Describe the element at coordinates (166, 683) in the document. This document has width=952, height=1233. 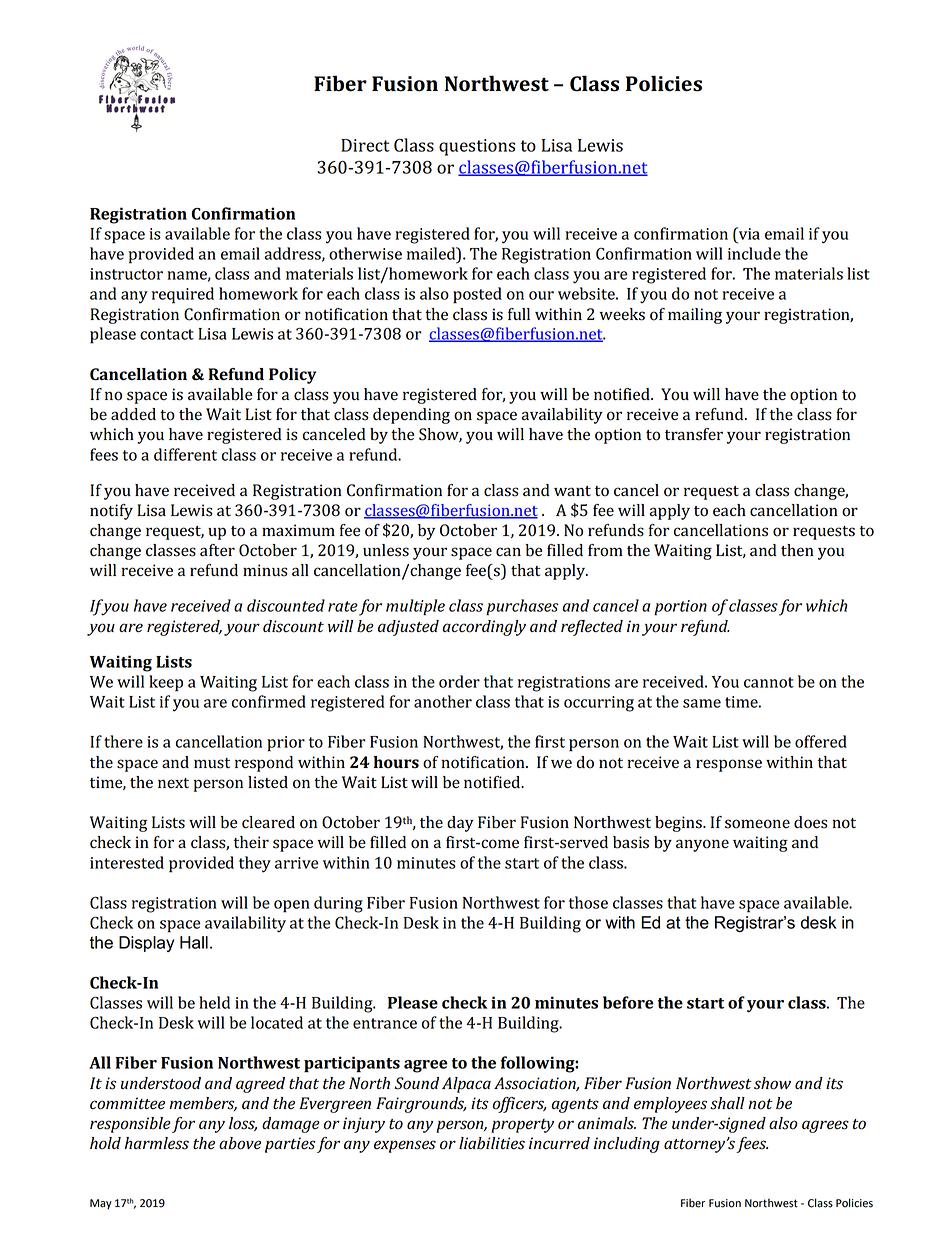
I see `keep` at that location.
